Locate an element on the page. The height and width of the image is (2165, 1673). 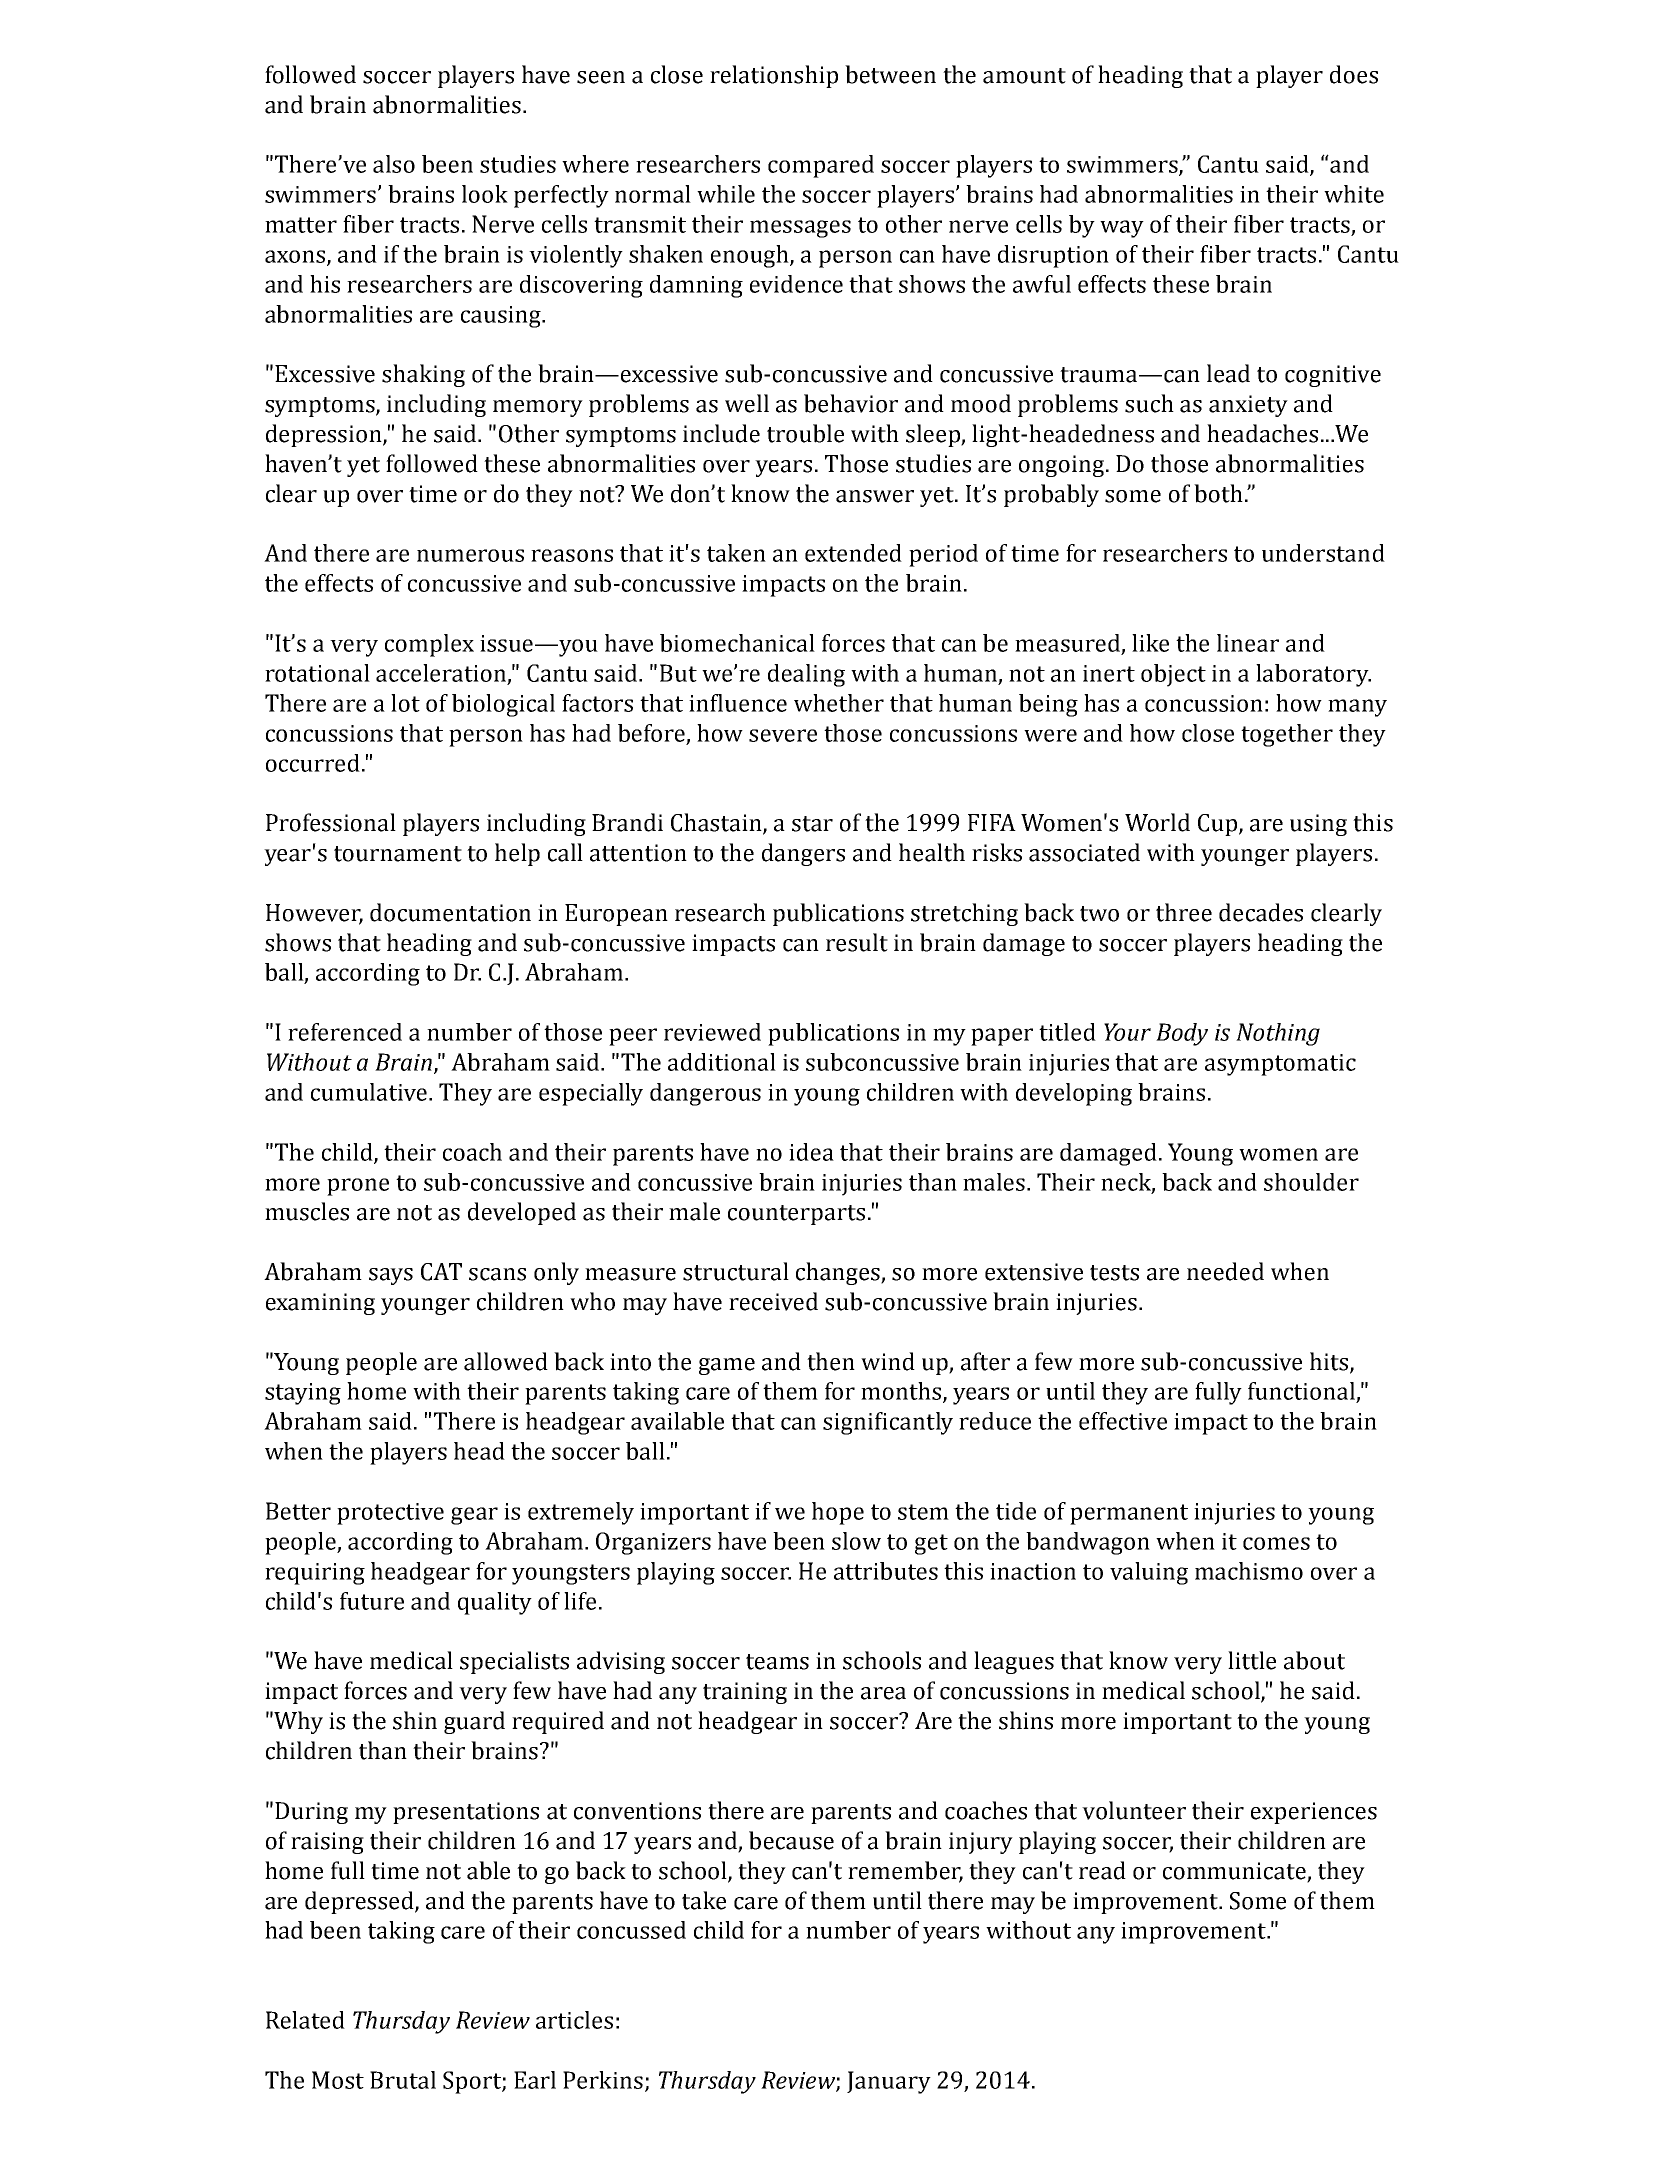
idea is located at coordinates (811, 1152).
